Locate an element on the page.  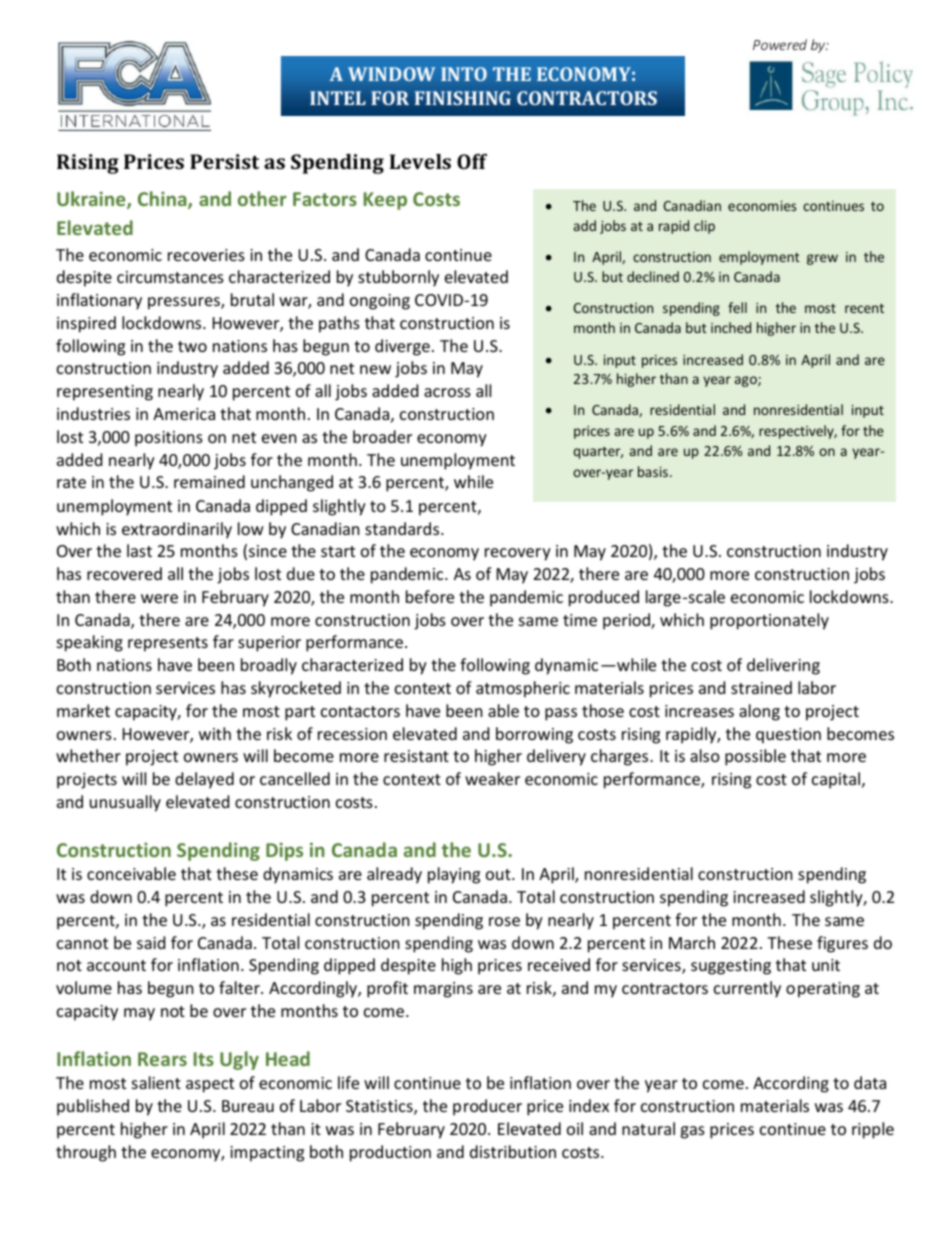
Persist is located at coordinates (224, 161).
